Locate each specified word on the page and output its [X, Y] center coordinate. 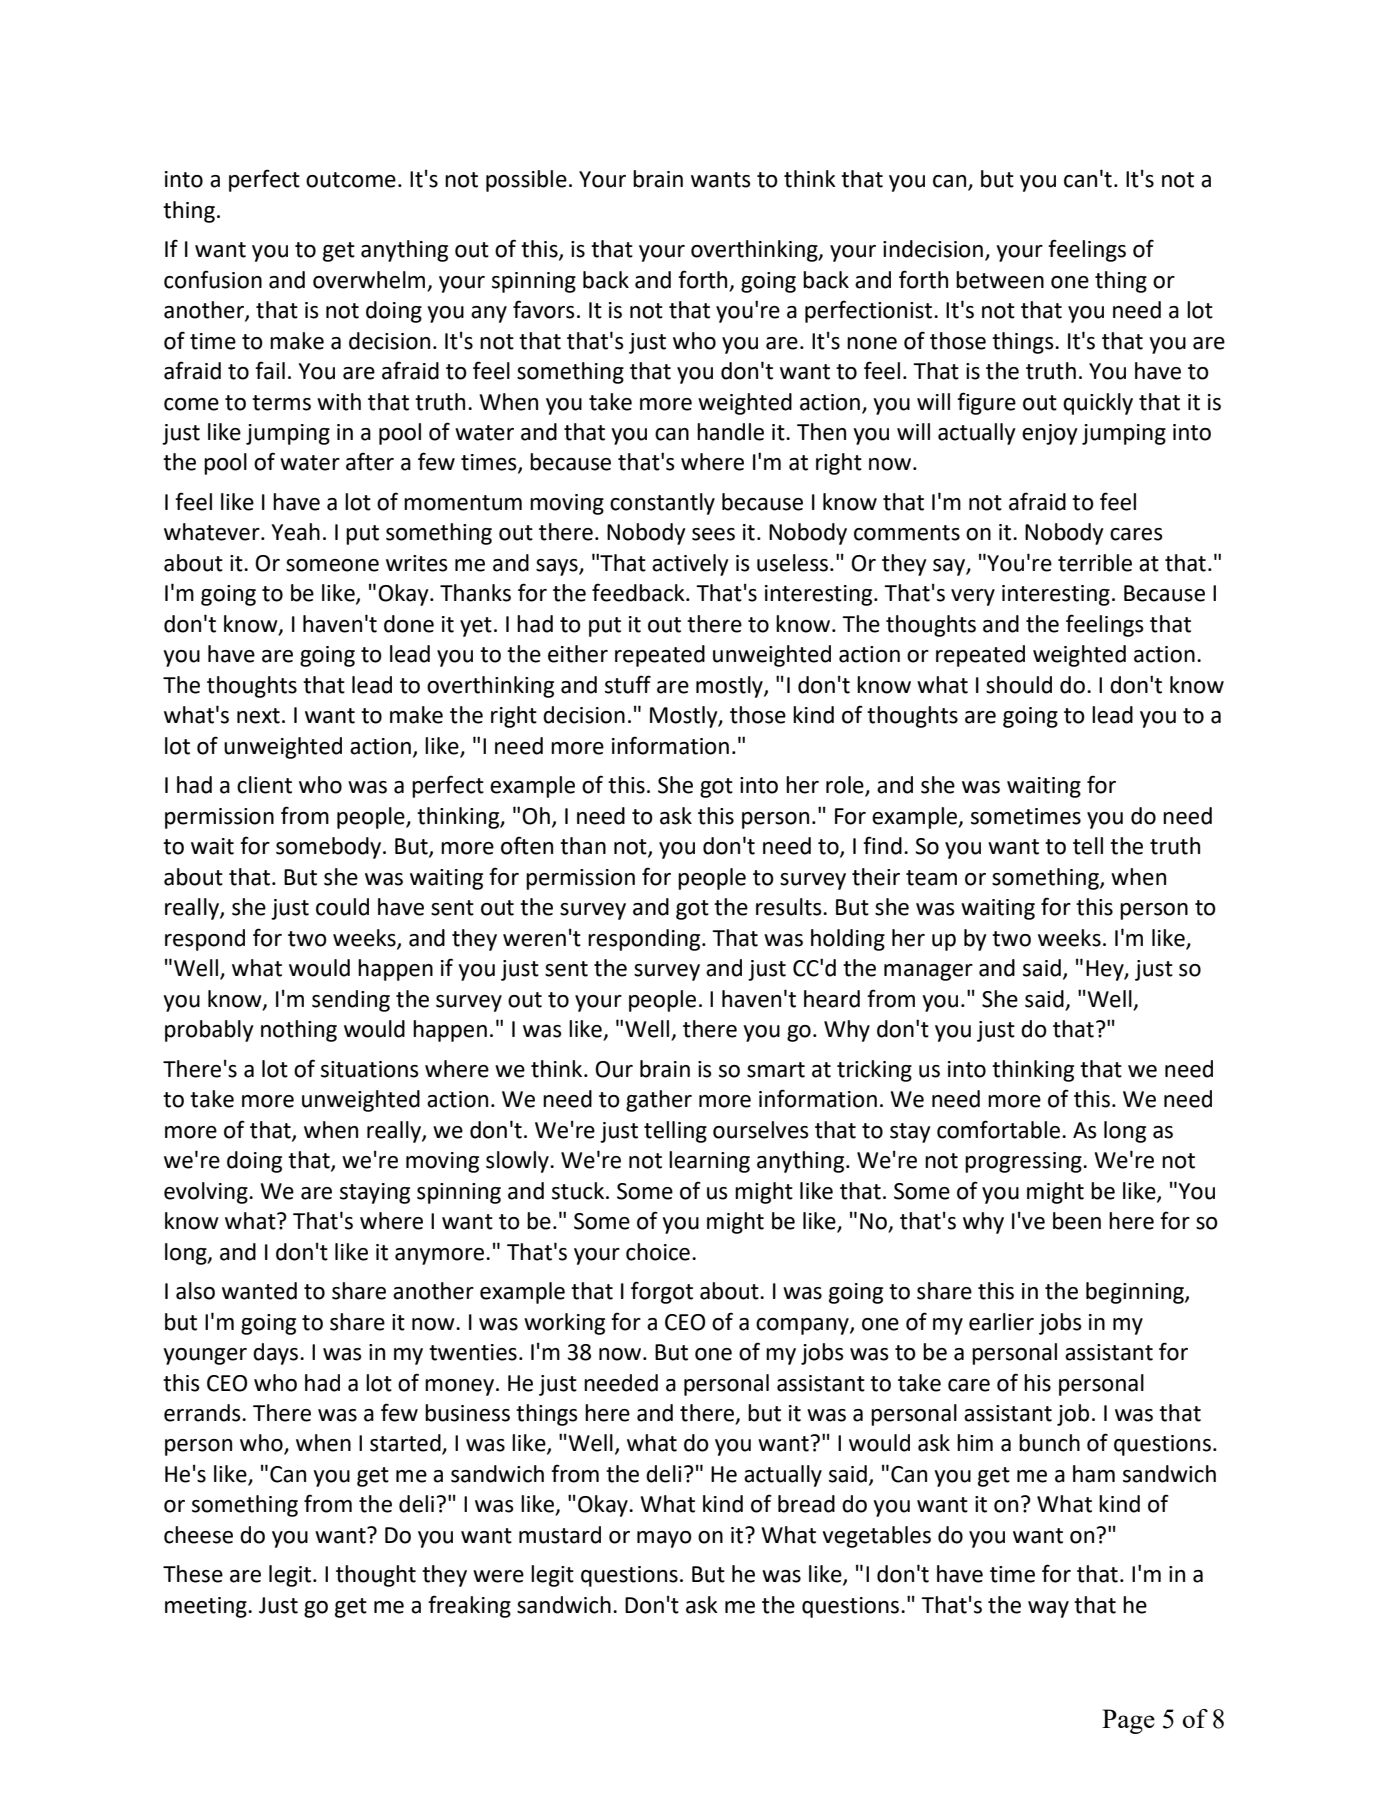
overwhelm [369, 280]
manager [928, 972]
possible [526, 181]
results [790, 907]
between [1000, 280]
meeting [207, 1607]
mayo [664, 1539]
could [342, 907]
